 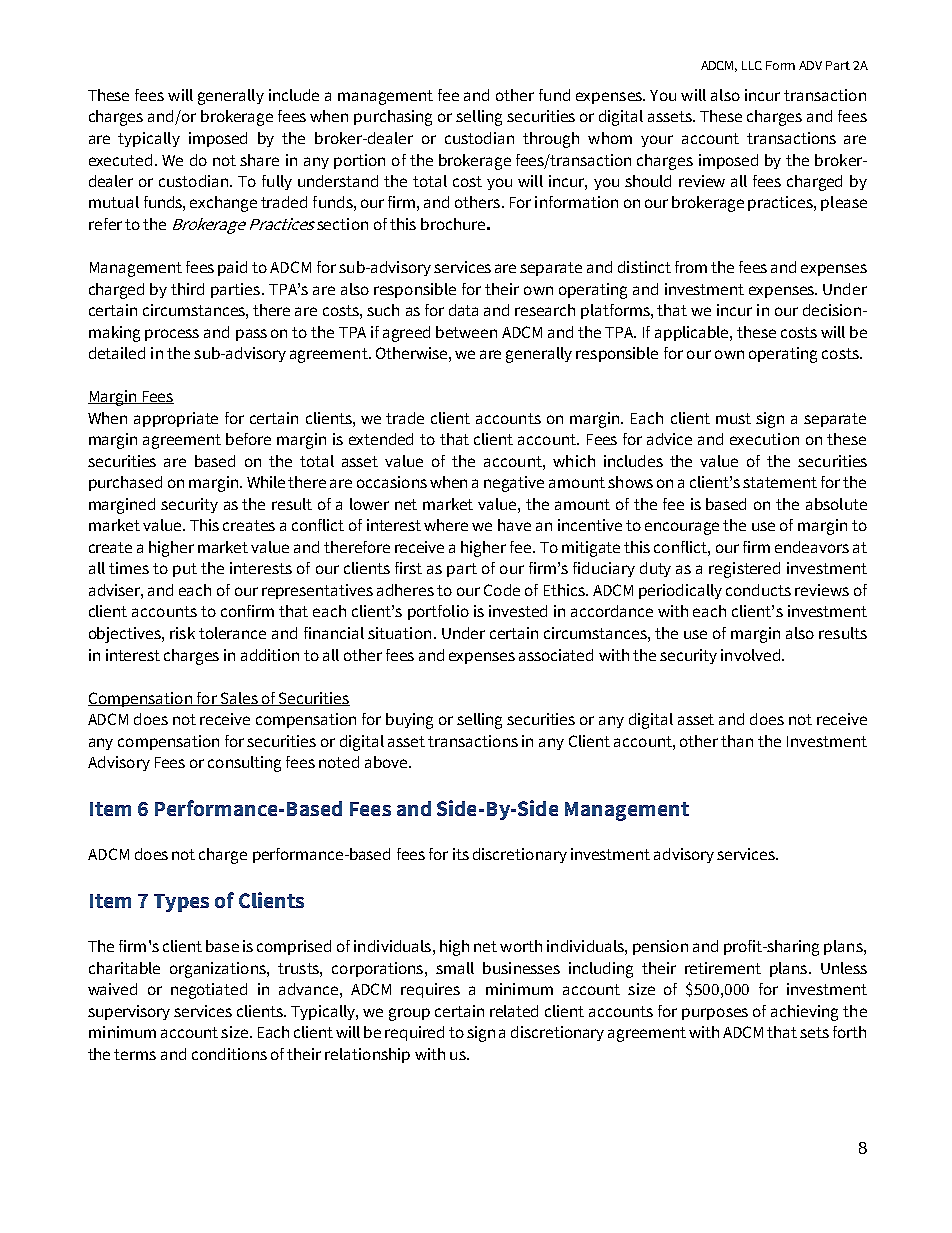 I want to click on buying, so click(x=409, y=721).
